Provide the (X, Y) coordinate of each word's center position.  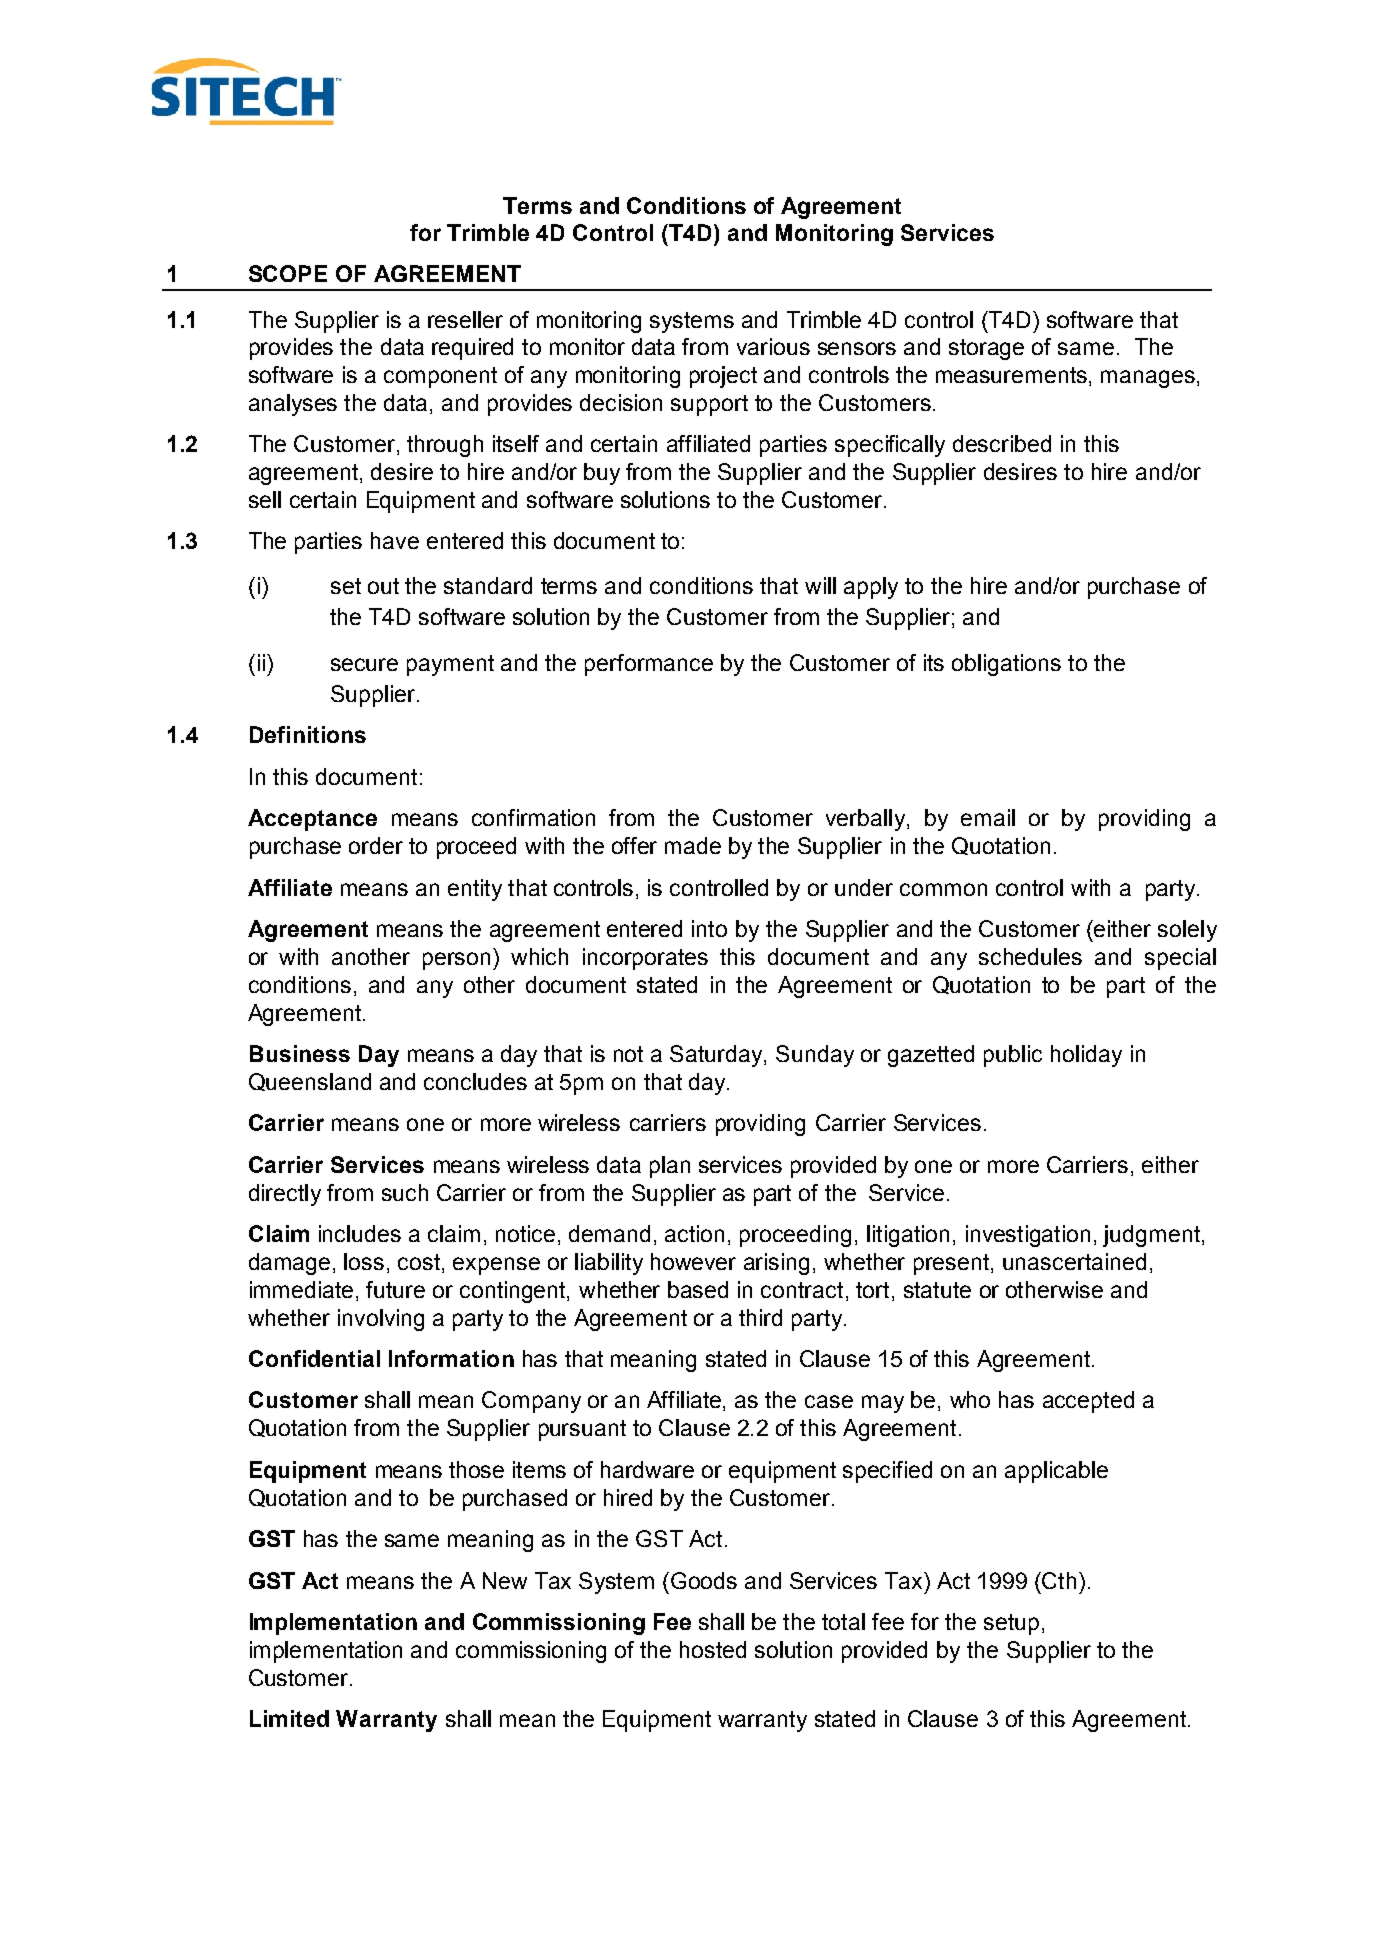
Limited (289, 1718)
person (458, 961)
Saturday (717, 1056)
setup (1011, 1624)
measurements (1011, 375)
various (773, 346)
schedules (1030, 956)
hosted (713, 1649)
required (472, 349)
